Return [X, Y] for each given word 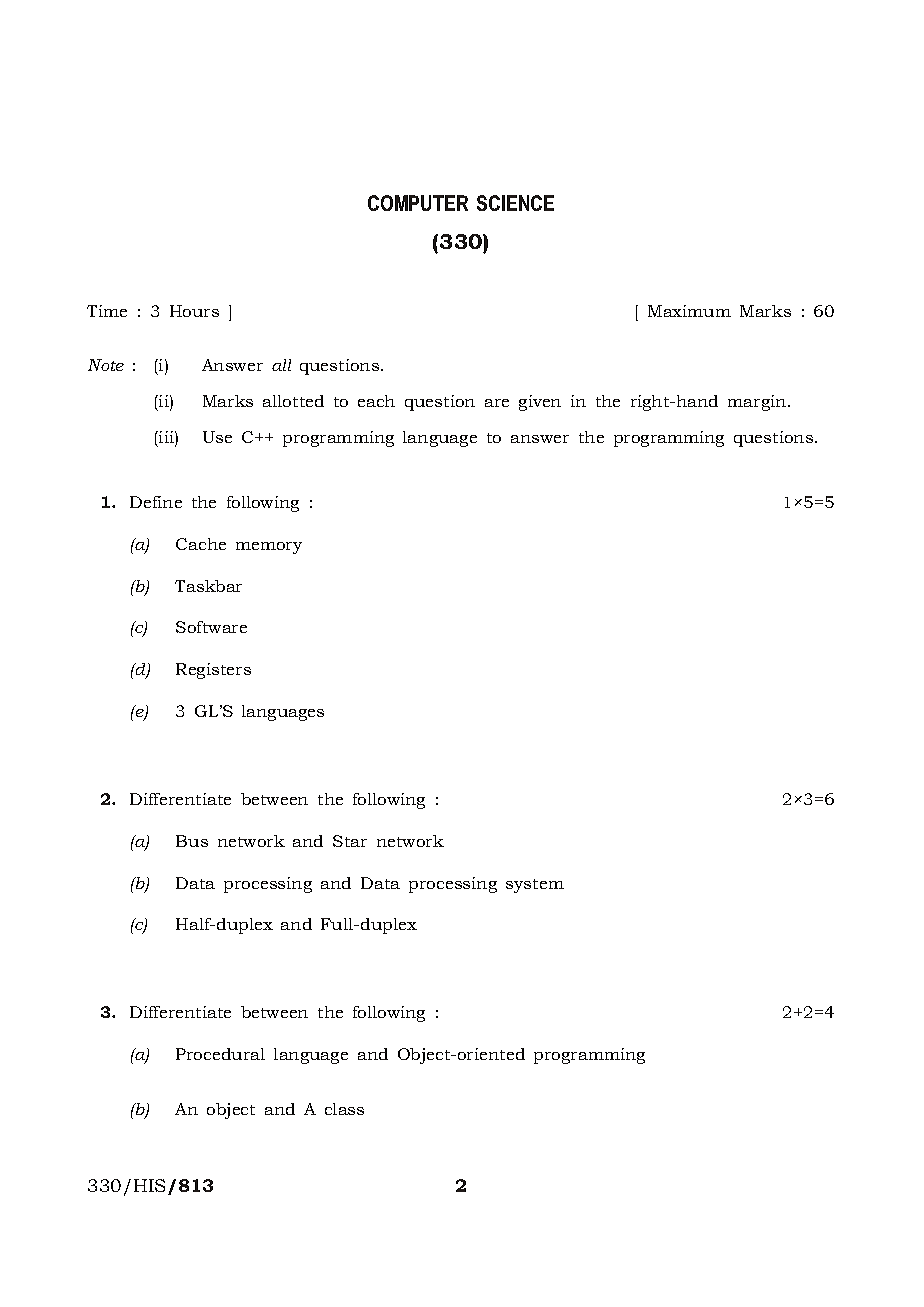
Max [665, 311]
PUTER [438, 203]
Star [350, 841]
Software [211, 627]
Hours [194, 311]
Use [217, 437]
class [344, 1109]
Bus [192, 841]
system [535, 886]
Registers [213, 671]
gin [775, 403]
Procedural [220, 1054]
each [376, 401]
